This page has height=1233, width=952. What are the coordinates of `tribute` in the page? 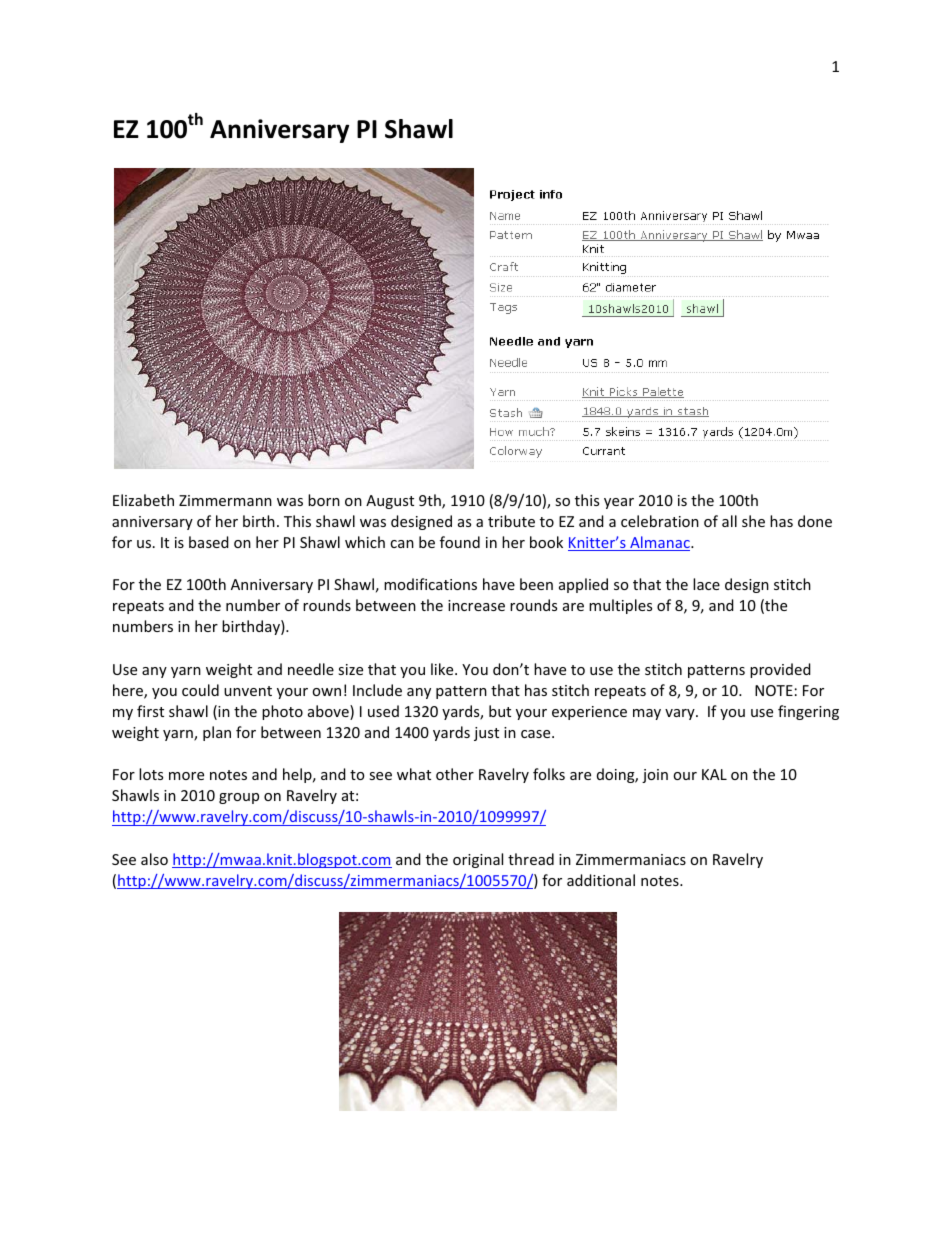 It's located at (511, 521).
